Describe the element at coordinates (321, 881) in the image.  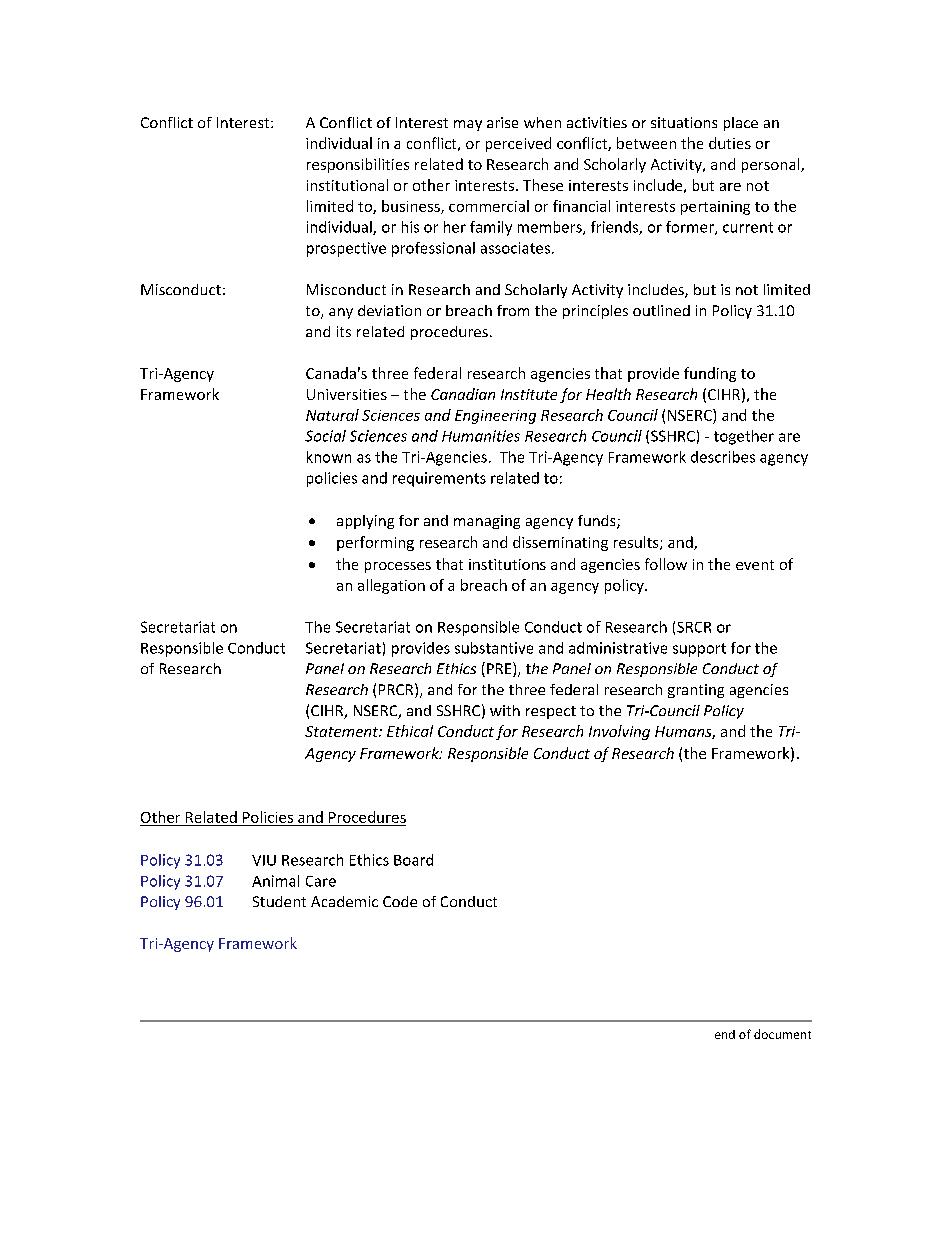
I see `Care` at that location.
